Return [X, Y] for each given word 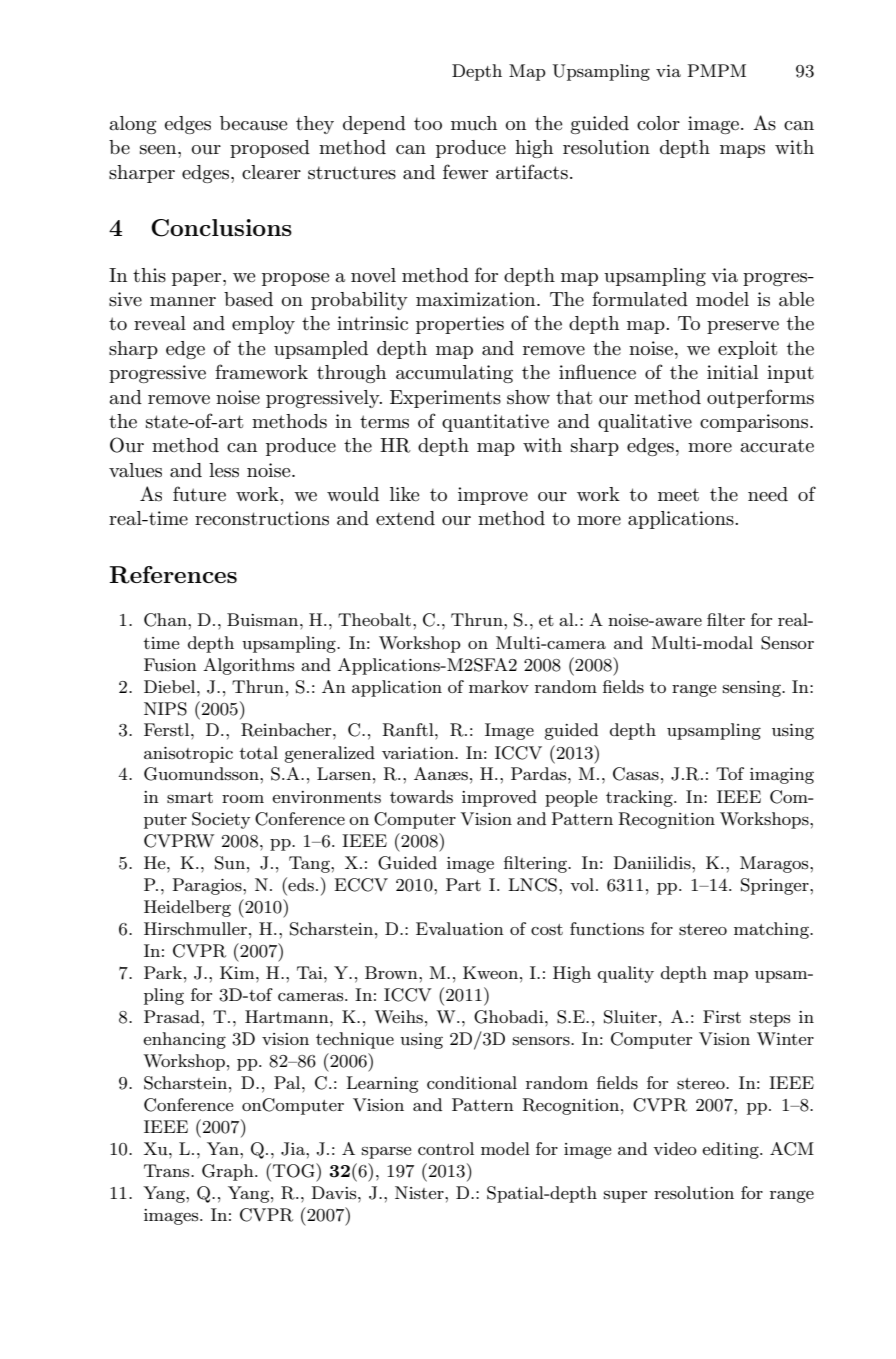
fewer [465, 171]
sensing [753, 689]
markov [499, 686]
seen [159, 150]
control [446, 1148]
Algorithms [248, 666]
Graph [229, 1172]
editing [731, 1150]
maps [742, 151]
